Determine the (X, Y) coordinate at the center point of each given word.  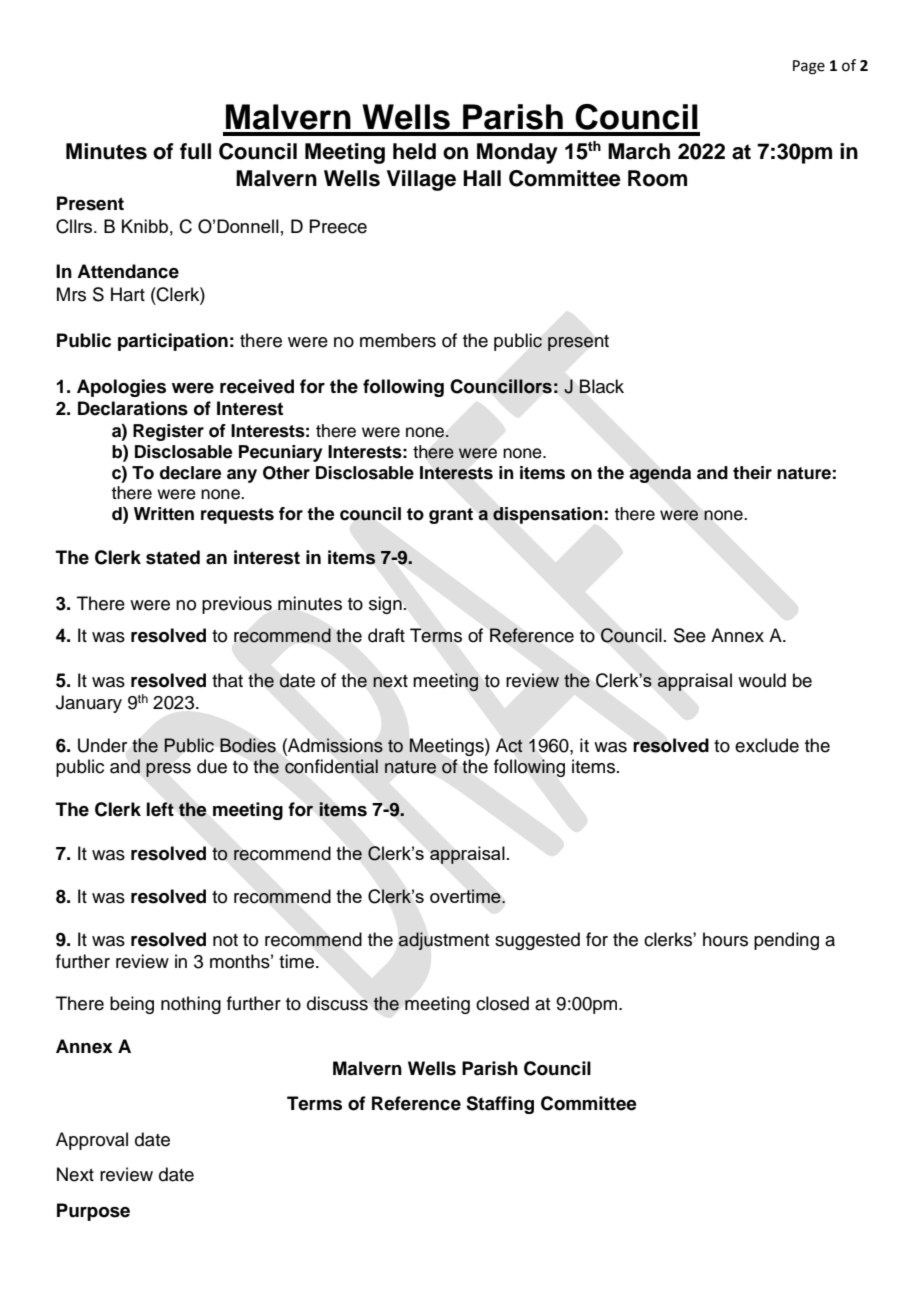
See (690, 635)
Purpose (93, 1212)
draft (386, 635)
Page (809, 67)
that (227, 680)
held (414, 151)
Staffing (500, 1105)
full (195, 151)
